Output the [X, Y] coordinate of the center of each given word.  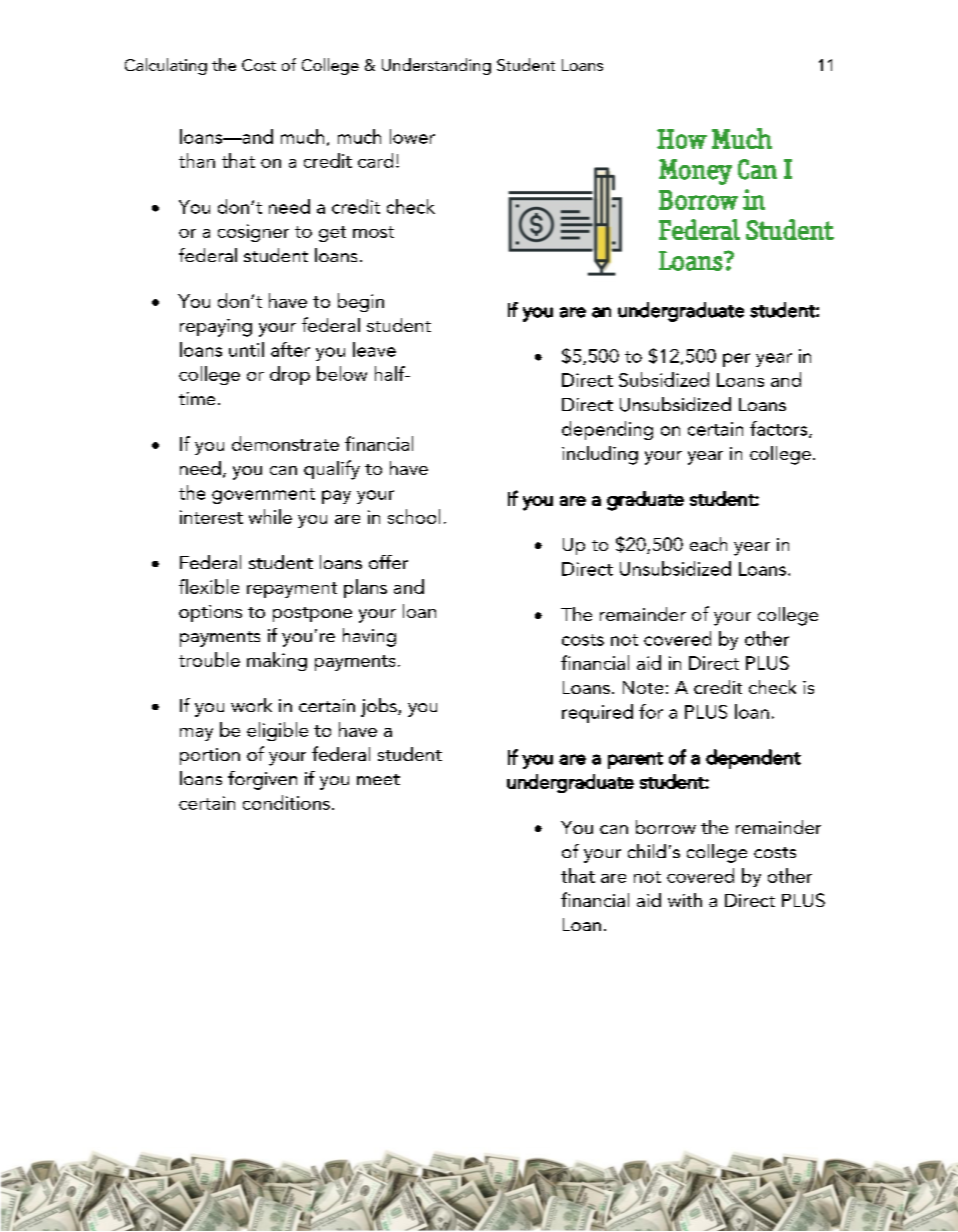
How [682, 139]
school [414, 516]
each [708, 544]
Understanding [436, 66]
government [263, 496]
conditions [286, 802]
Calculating [166, 66]
